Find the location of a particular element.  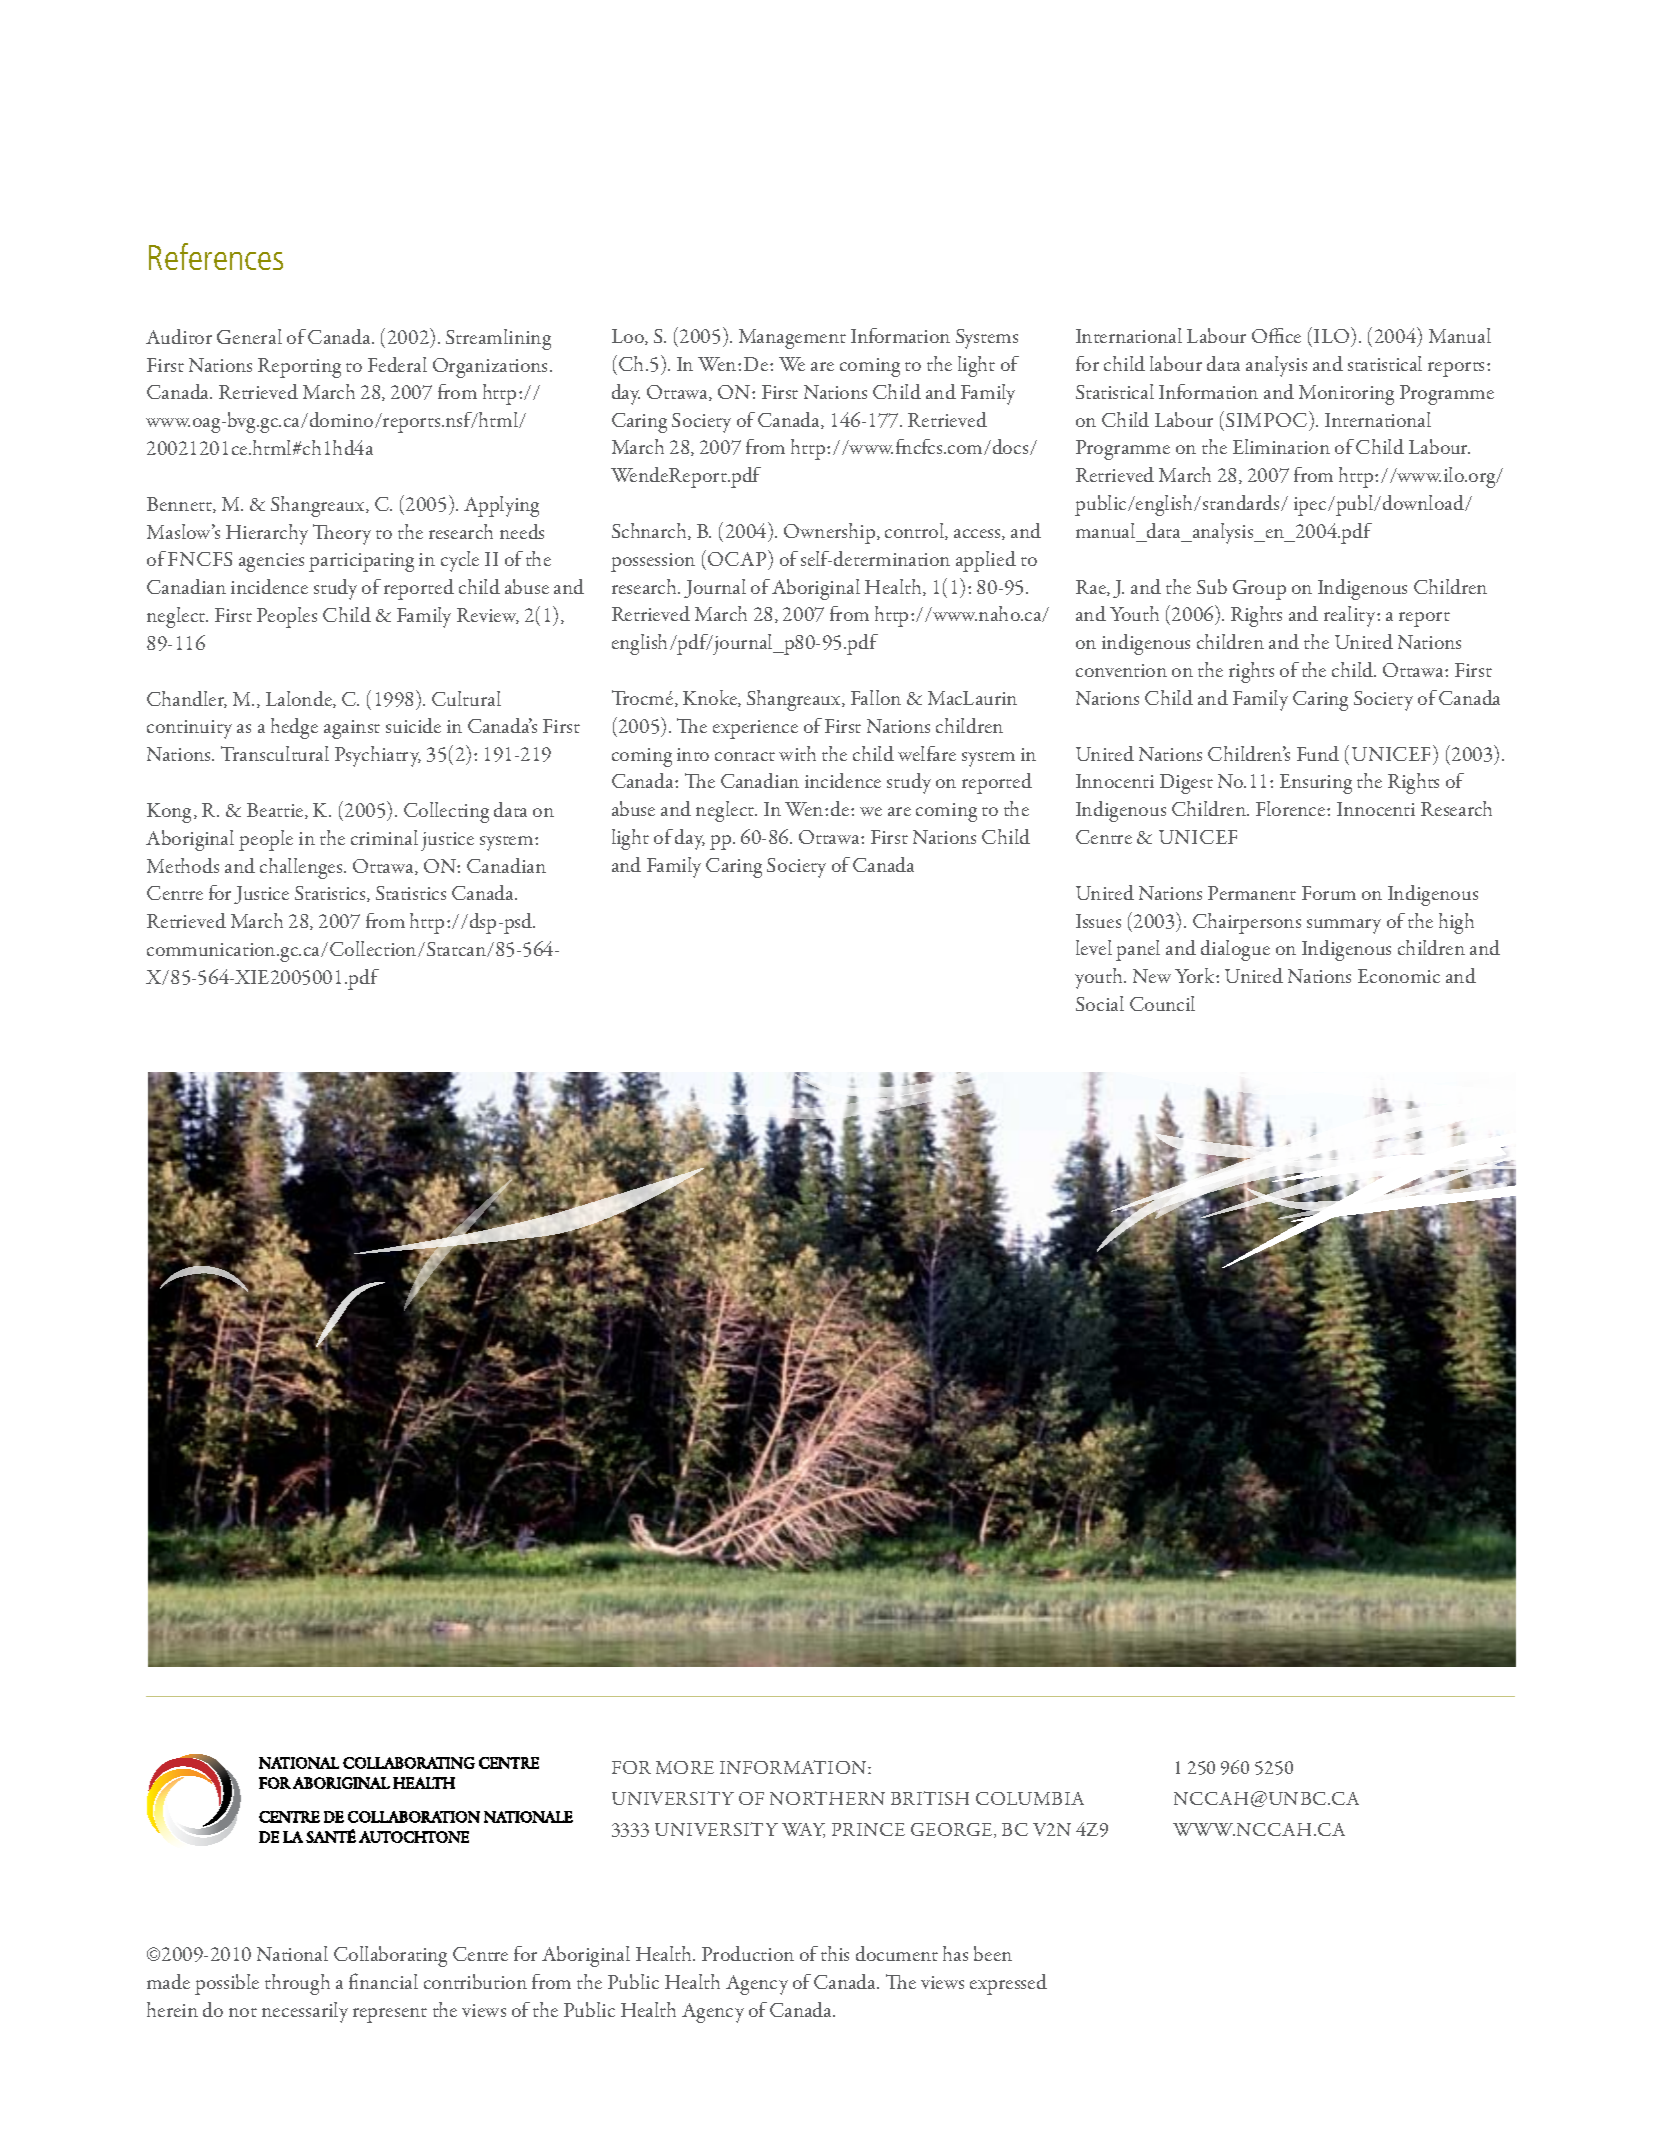

challenges is located at coordinates (302, 868).
